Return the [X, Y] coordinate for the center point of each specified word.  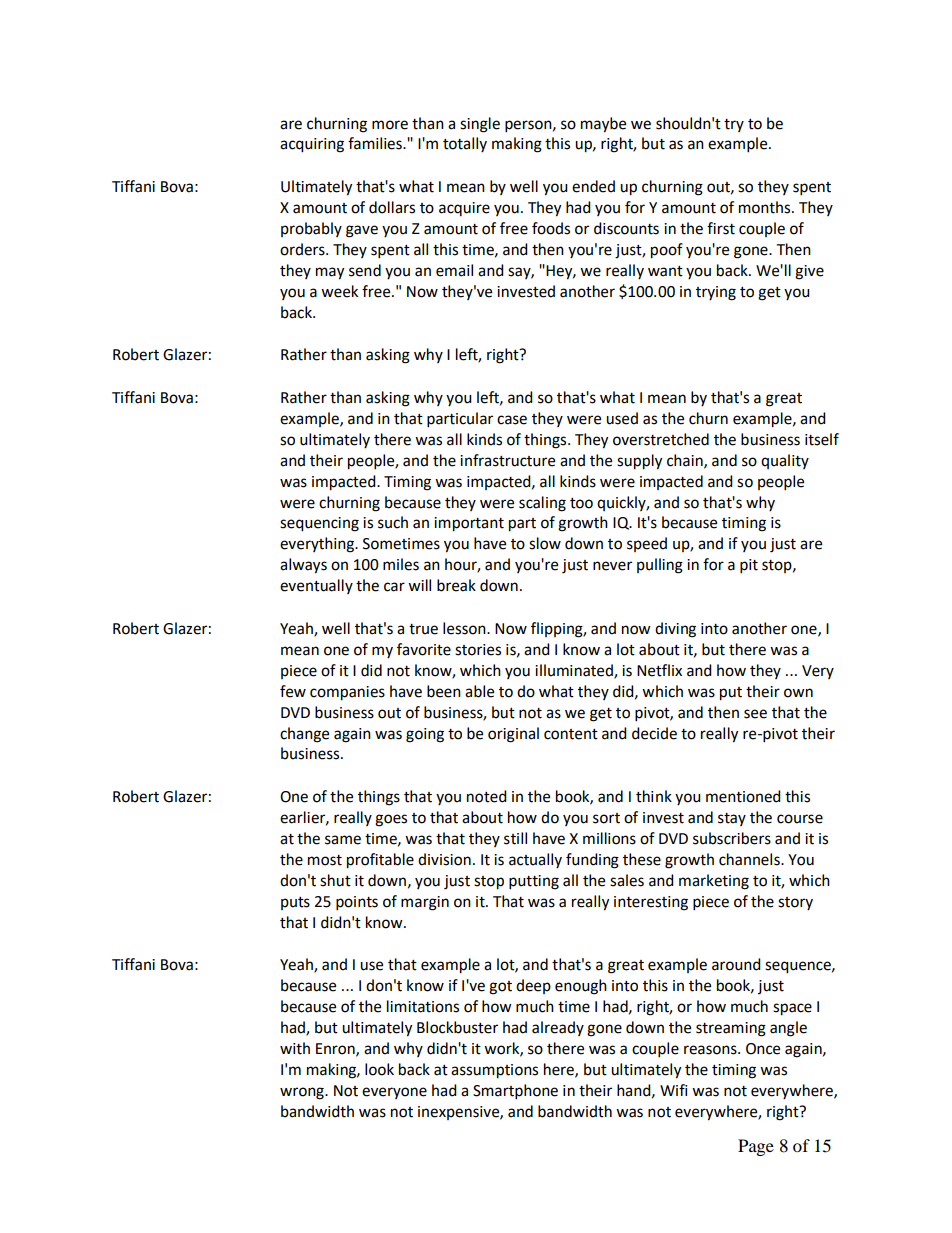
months [766, 207]
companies [347, 693]
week [339, 291]
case [512, 420]
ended [593, 186]
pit [749, 566]
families [376, 143]
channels [750, 859]
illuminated [575, 671]
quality [785, 461]
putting [534, 882]
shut [335, 880]
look [379, 1069]
